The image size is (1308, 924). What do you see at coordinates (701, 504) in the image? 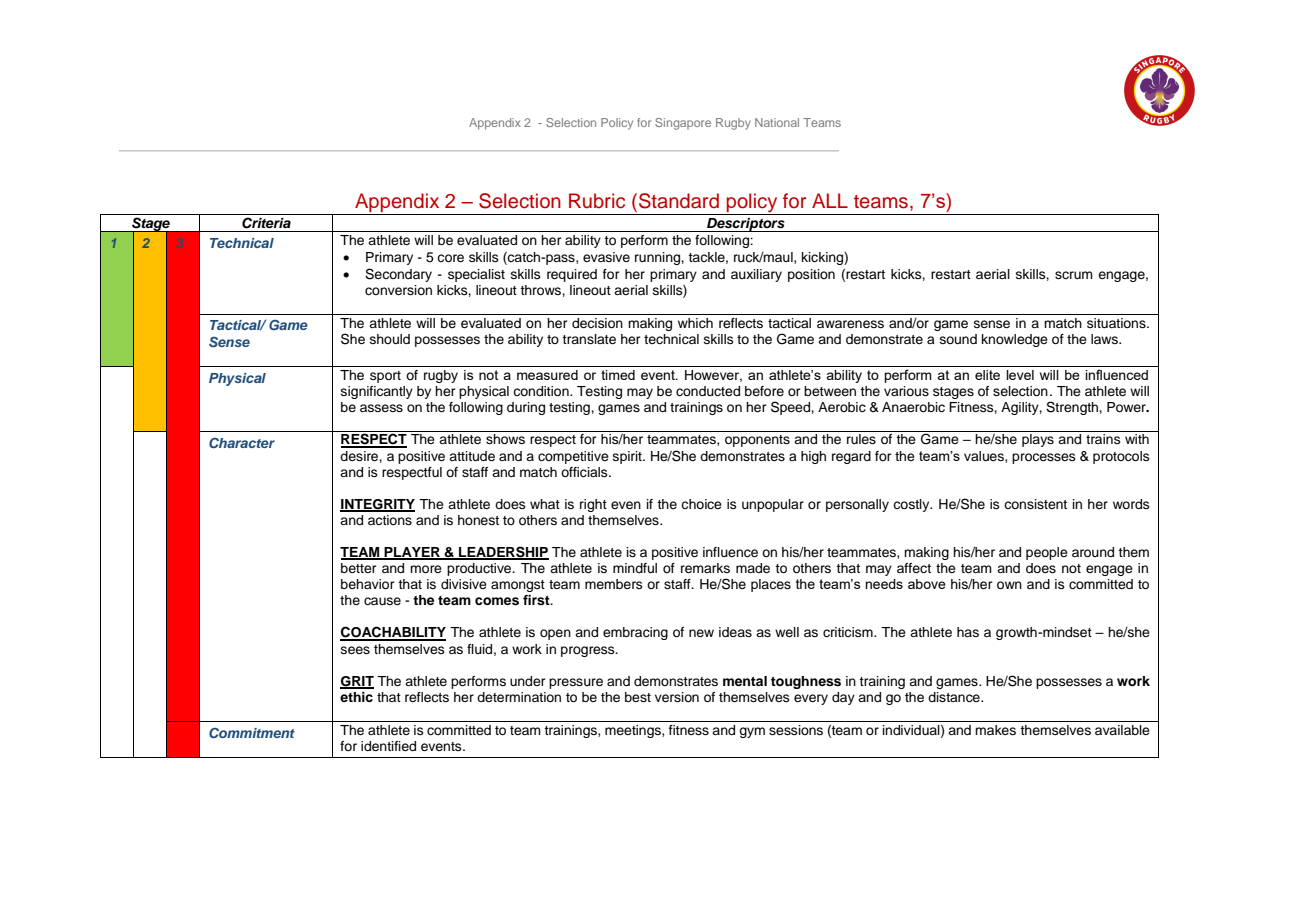
I see `choice` at bounding box center [701, 504].
